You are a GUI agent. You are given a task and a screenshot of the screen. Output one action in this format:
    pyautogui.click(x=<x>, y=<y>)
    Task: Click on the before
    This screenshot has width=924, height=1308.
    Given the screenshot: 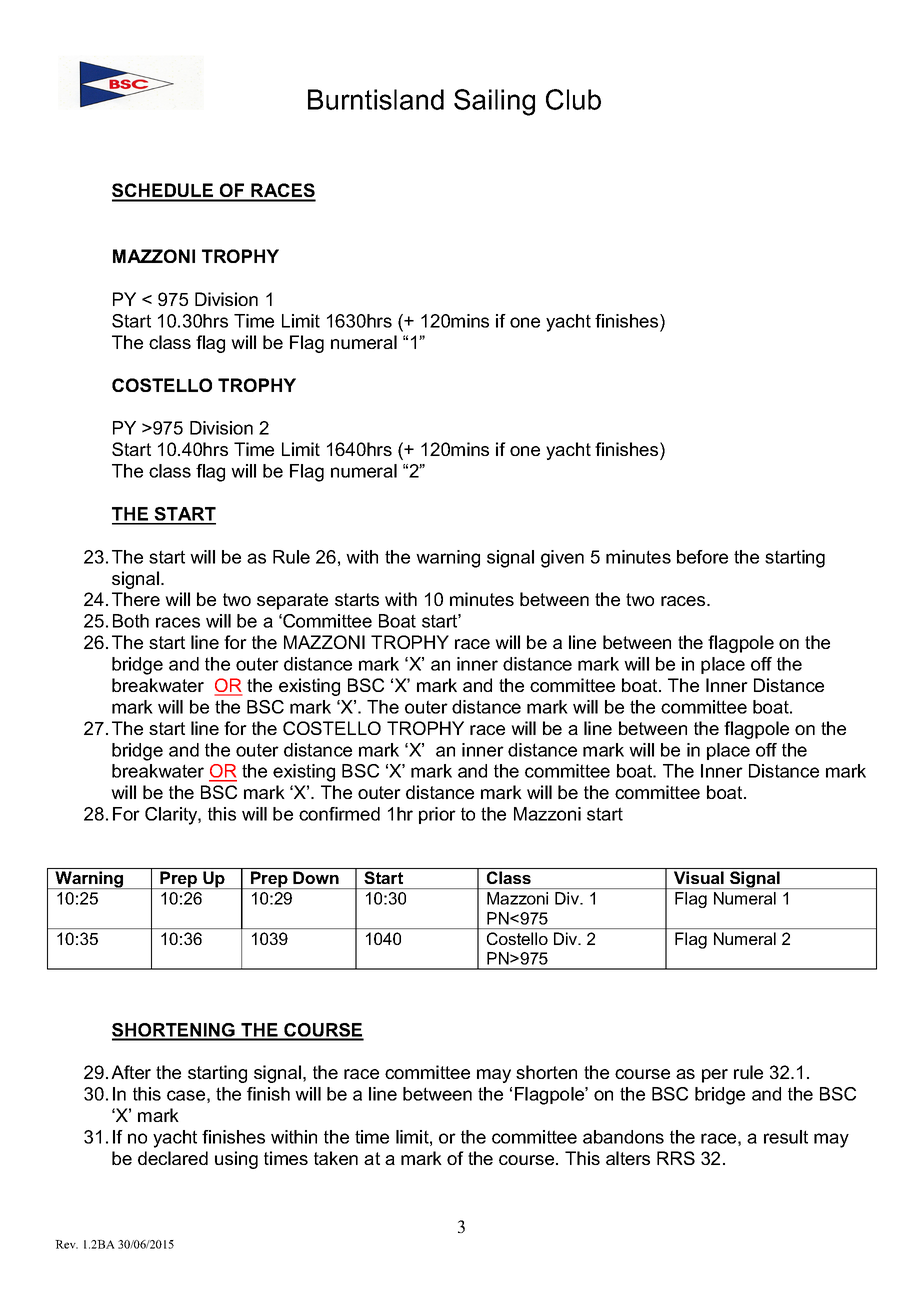 What is the action you would take?
    pyautogui.click(x=702, y=557)
